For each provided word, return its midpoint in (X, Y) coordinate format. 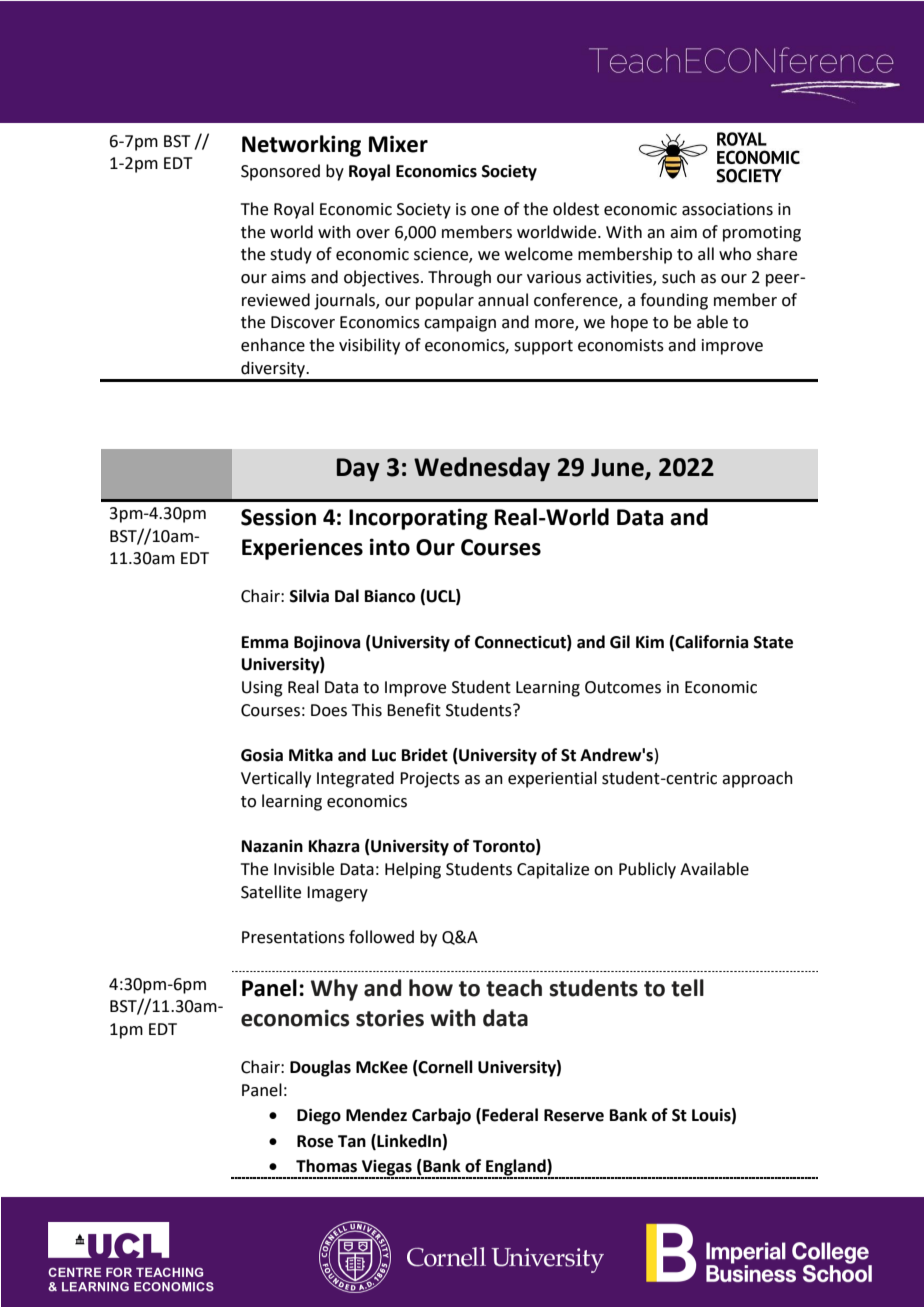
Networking (301, 146)
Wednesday (482, 469)
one (485, 211)
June (618, 468)
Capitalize (553, 870)
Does (329, 710)
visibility (369, 346)
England (516, 1168)
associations (727, 209)
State (773, 642)
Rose (315, 1141)
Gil (620, 642)
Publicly (647, 870)
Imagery (337, 894)
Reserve (574, 1115)
